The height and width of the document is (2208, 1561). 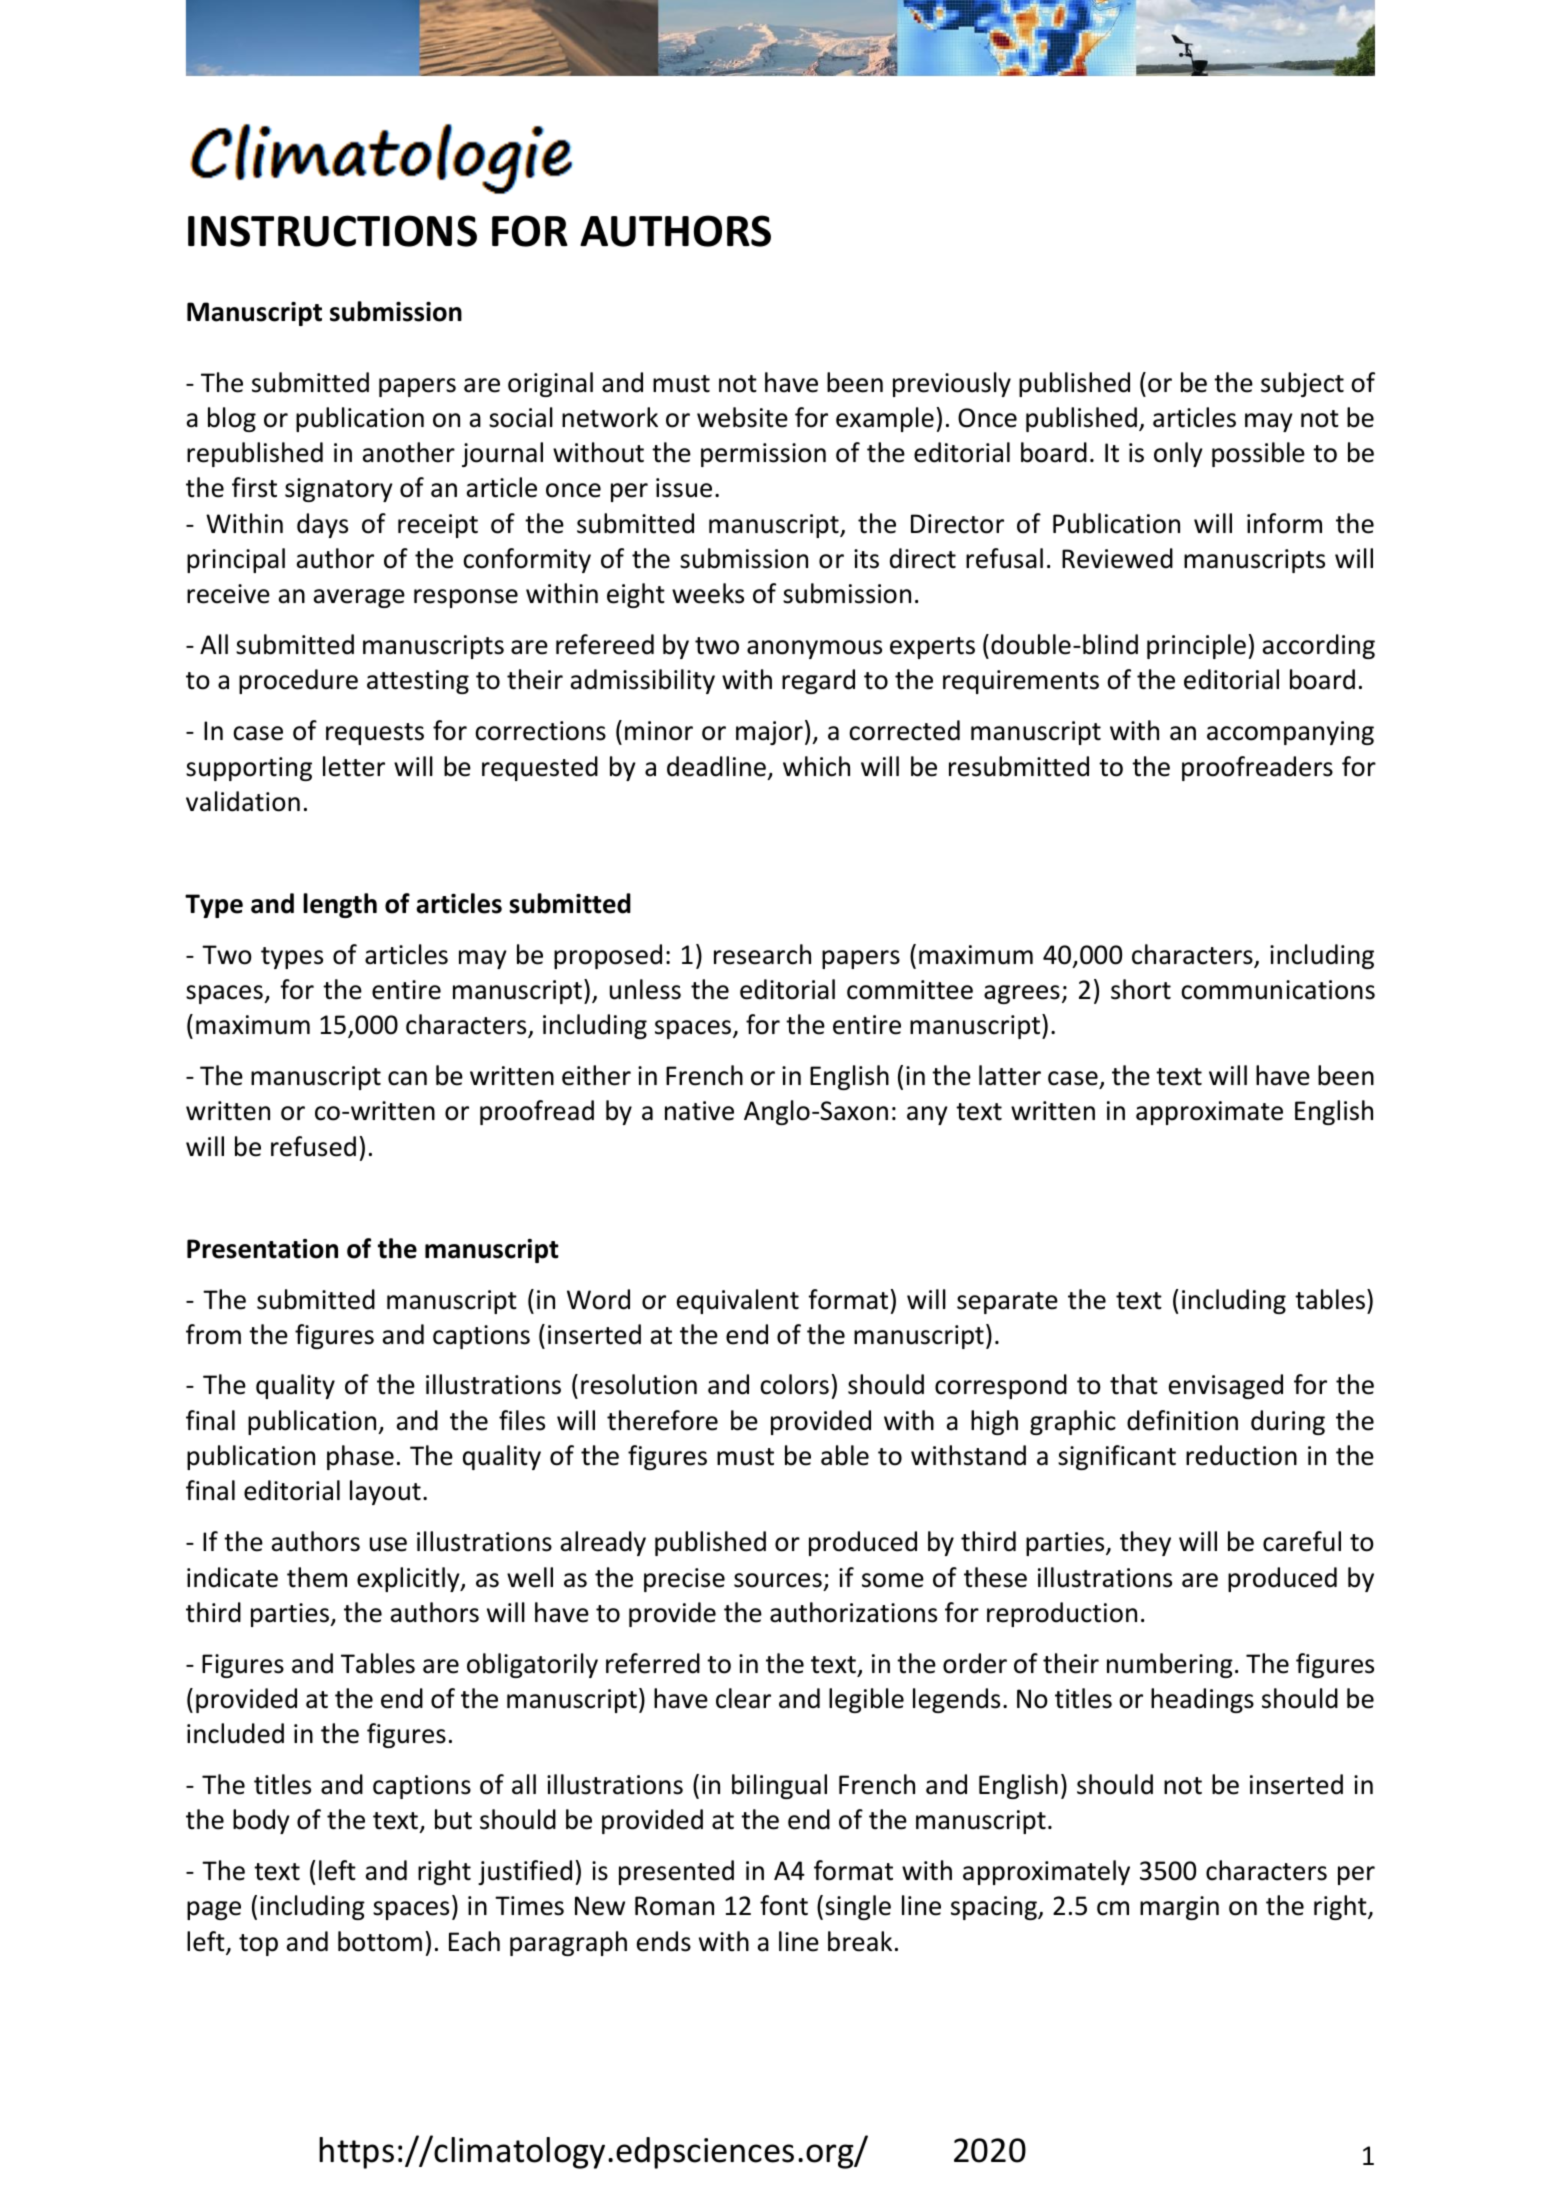 What do you see at coordinates (699, 1111) in the document?
I see `native` at bounding box center [699, 1111].
